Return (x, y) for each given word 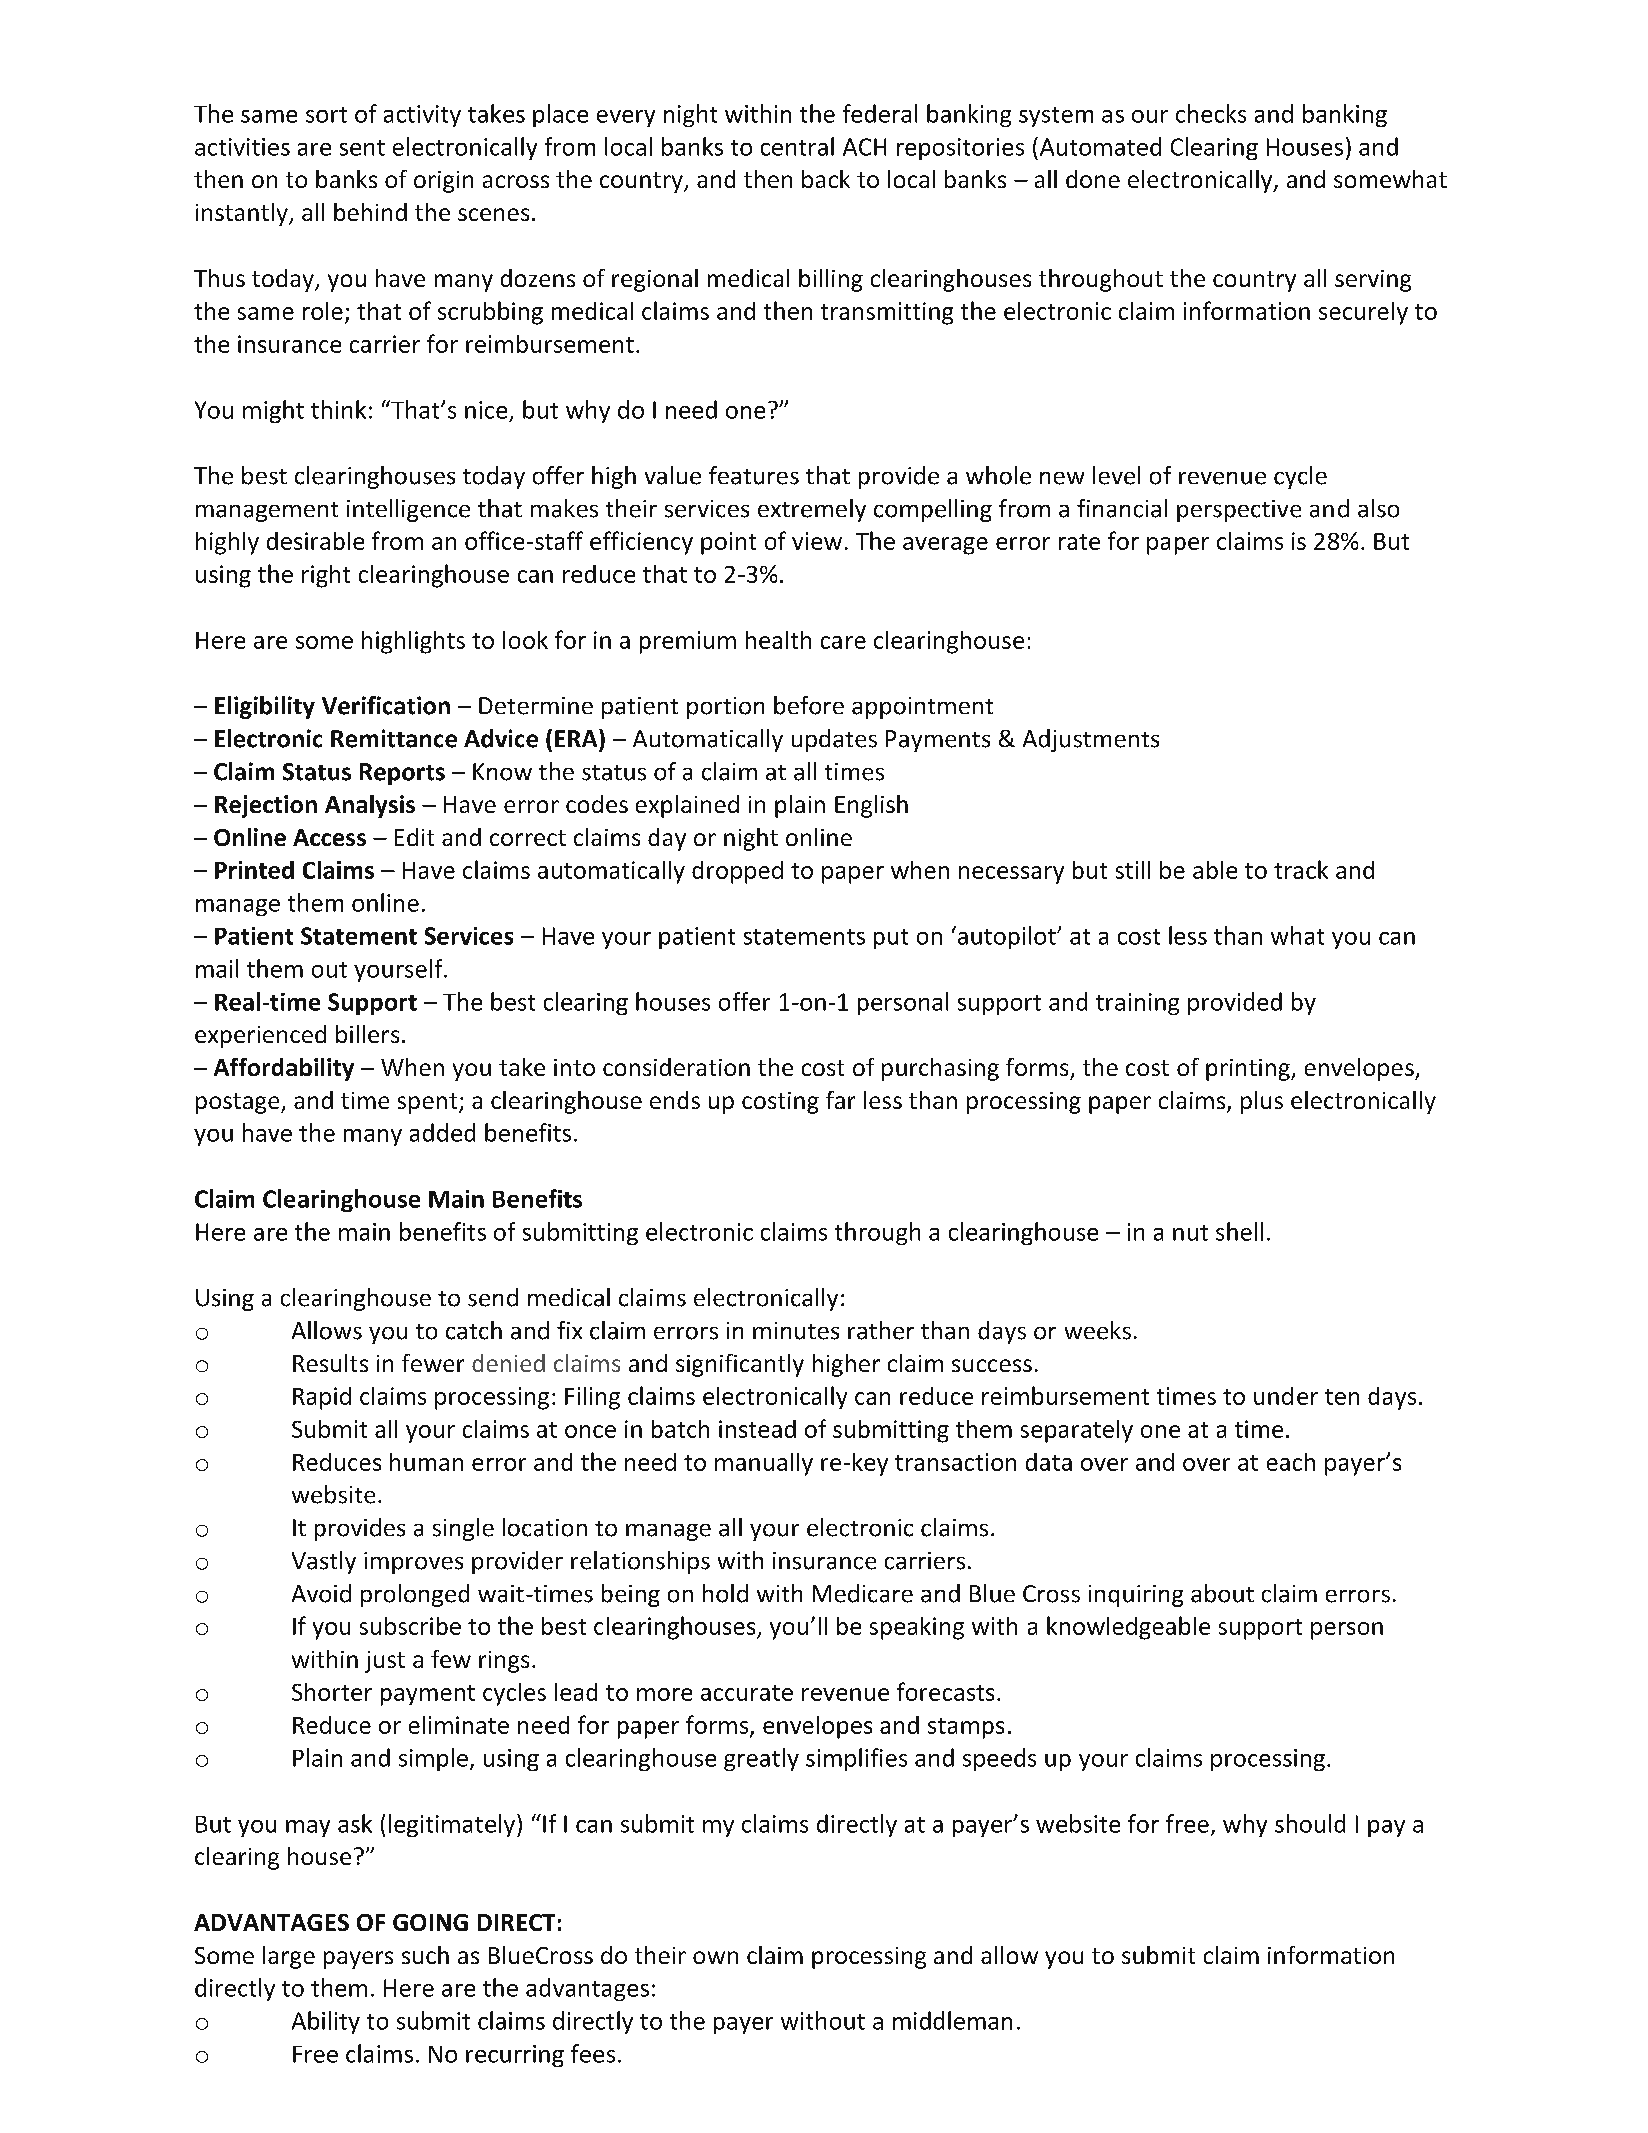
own (715, 1957)
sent (362, 148)
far (840, 1100)
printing (1249, 1070)
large (289, 1957)
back (826, 179)
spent (429, 1103)
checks (1211, 113)
